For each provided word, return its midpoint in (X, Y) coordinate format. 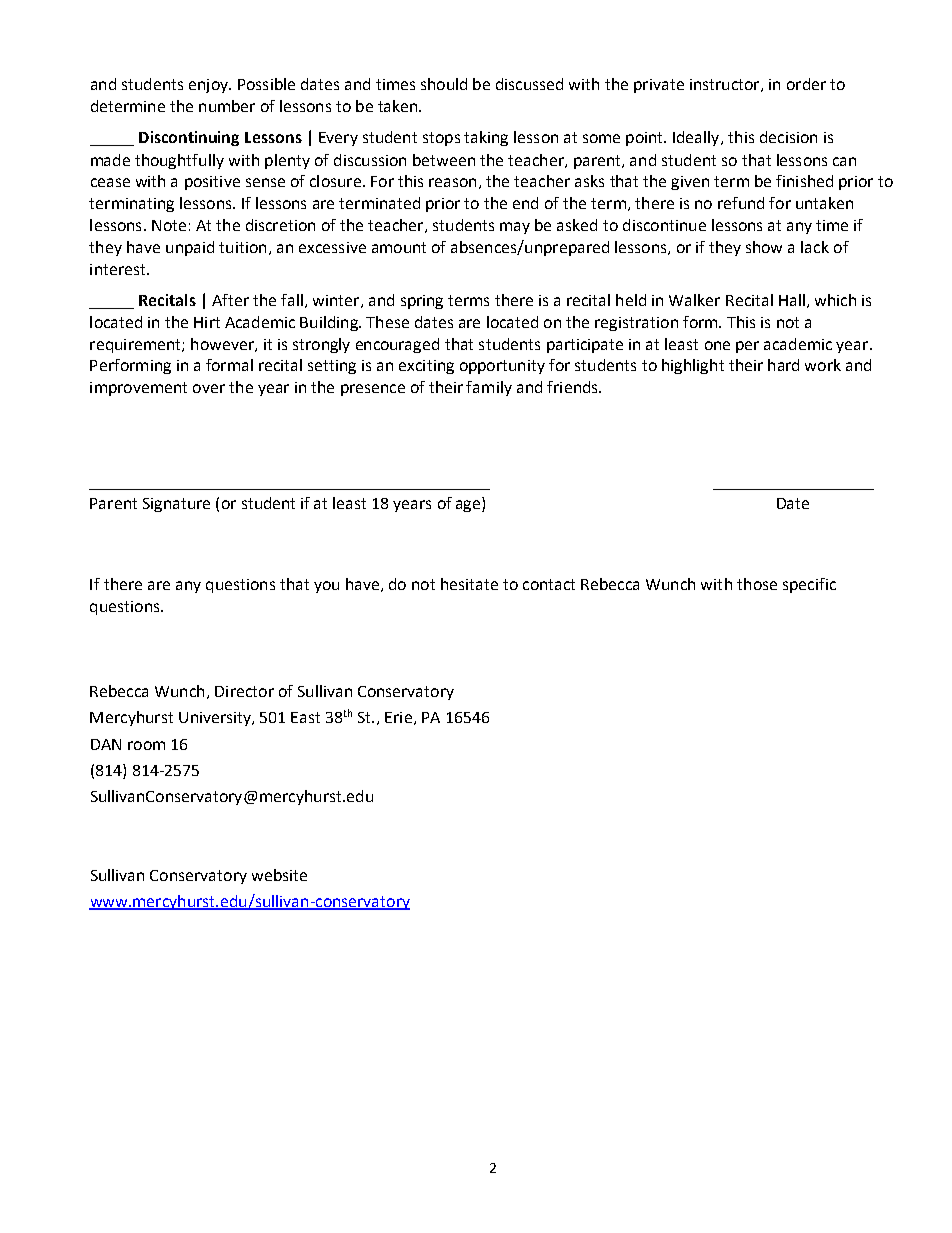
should (444, 84)
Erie (398, 717)
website (279, 875)
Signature (176, 505)
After (230, 300)
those (757, 584)
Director (244, 691)
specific (809, 585)
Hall (792, 300)
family (489, 388)
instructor (726, 85)
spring (422, 302)
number (227, 106)
